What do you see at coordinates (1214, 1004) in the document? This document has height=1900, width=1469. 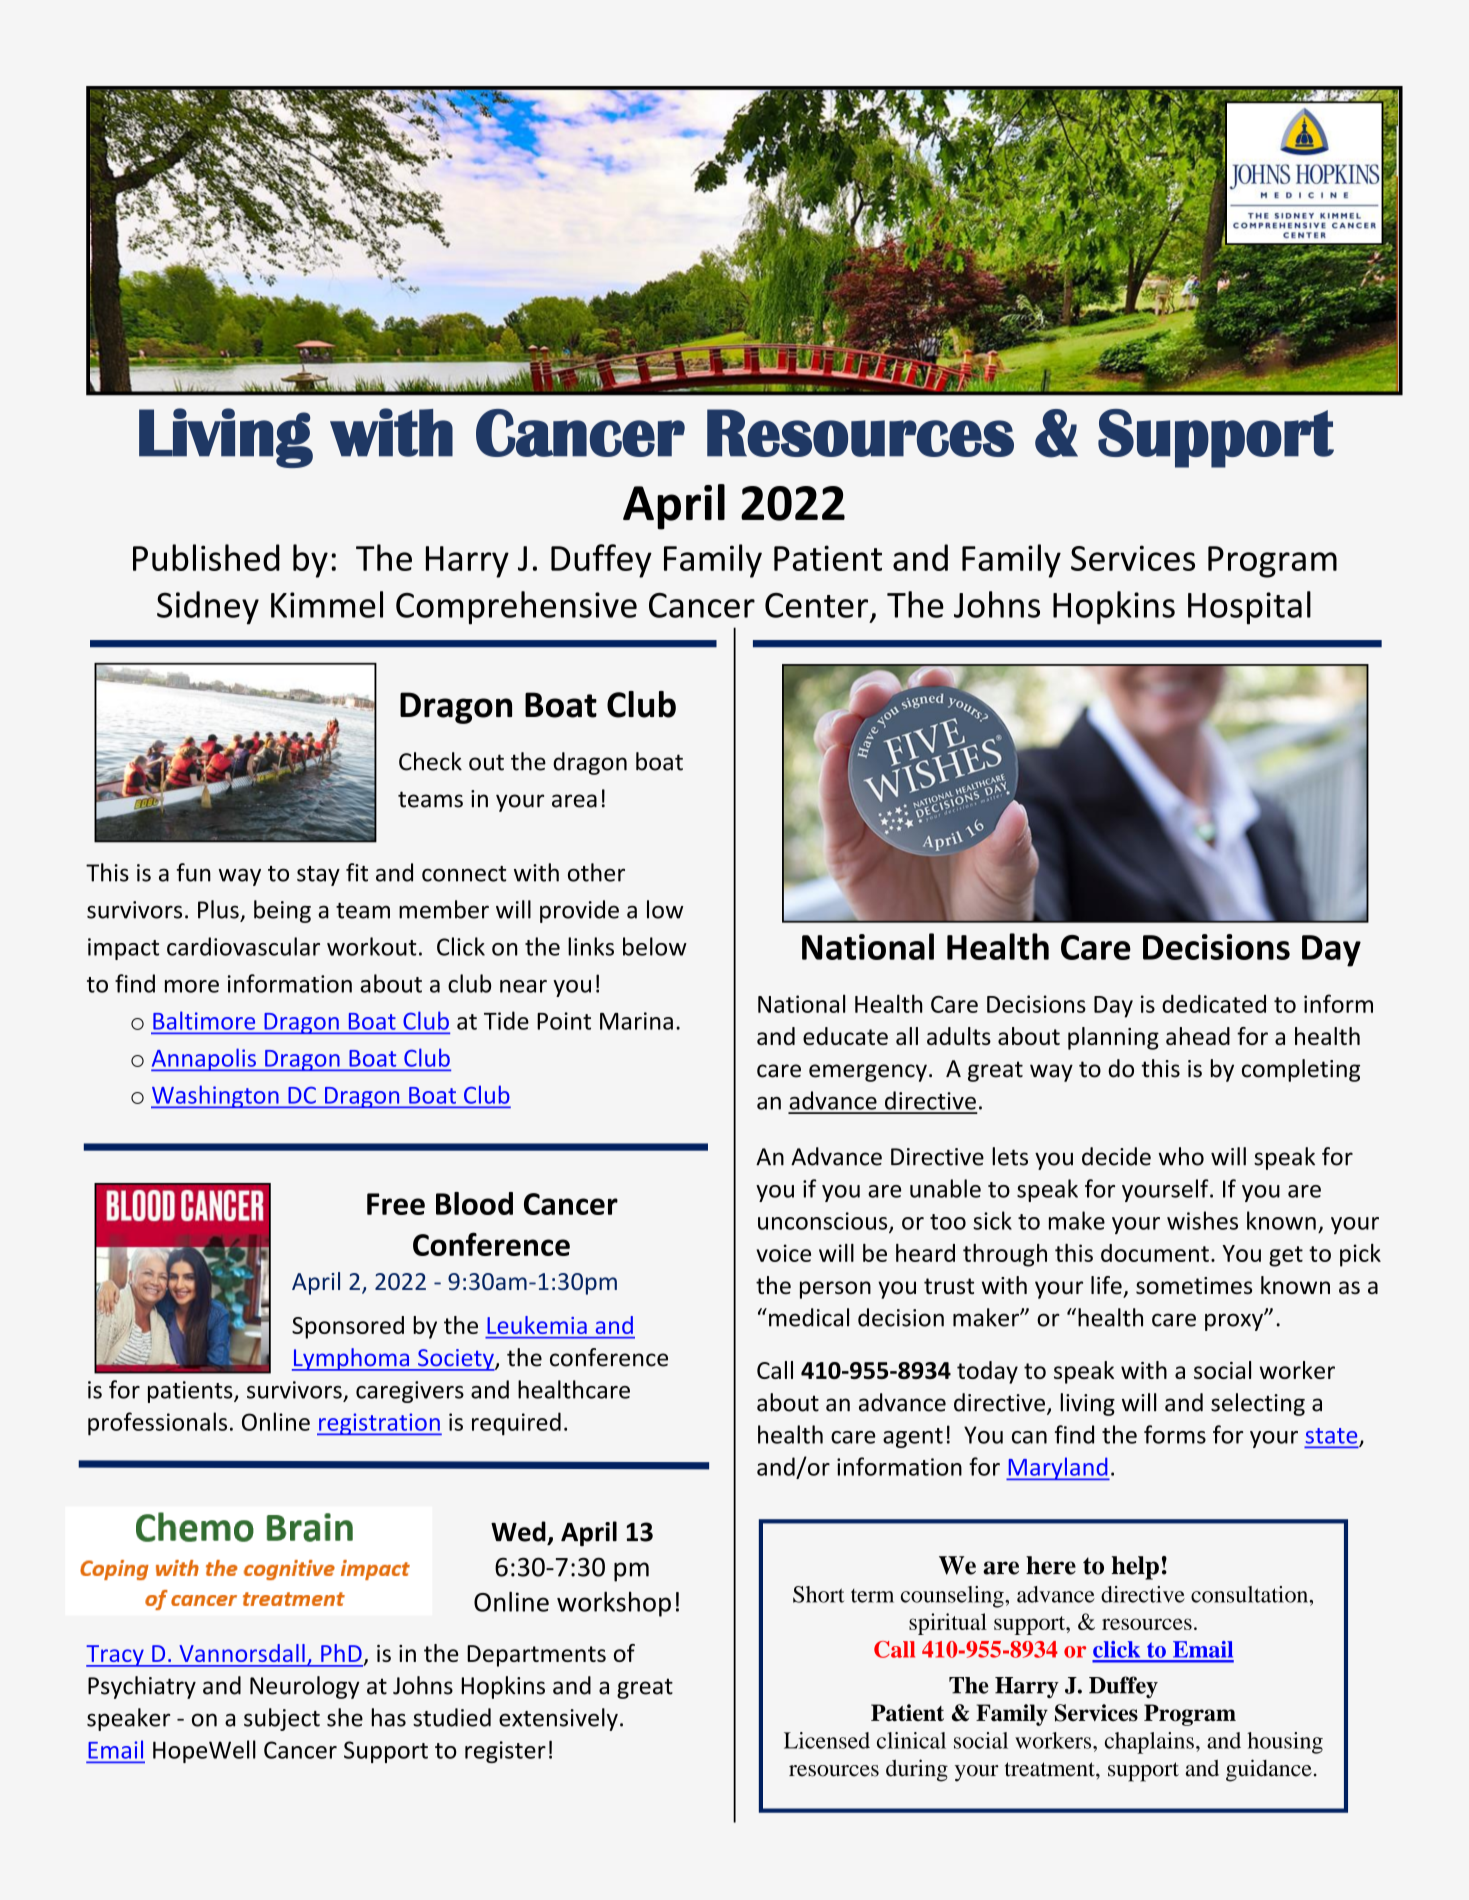 I see `dedicated` at bounding box center [1214, 1004].
